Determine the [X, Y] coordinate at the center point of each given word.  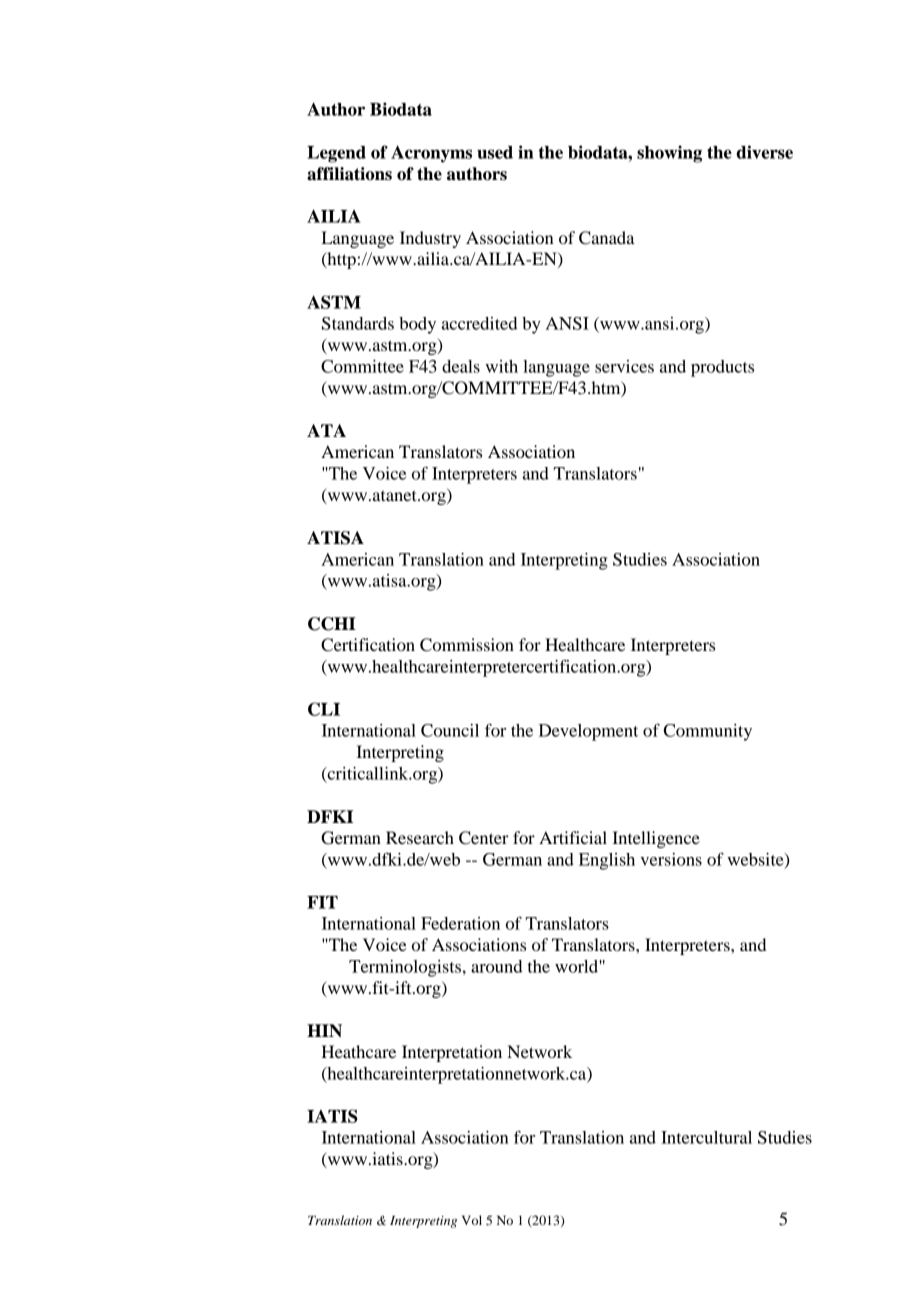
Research [420, 837]
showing [669, 154]
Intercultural [706, 1137]
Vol [472, 1220]
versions [671, 859]
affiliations [349, 174]
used [495, 152]
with [501, 366]
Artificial [573, 837]
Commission [467, 645]
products [722, 368]
